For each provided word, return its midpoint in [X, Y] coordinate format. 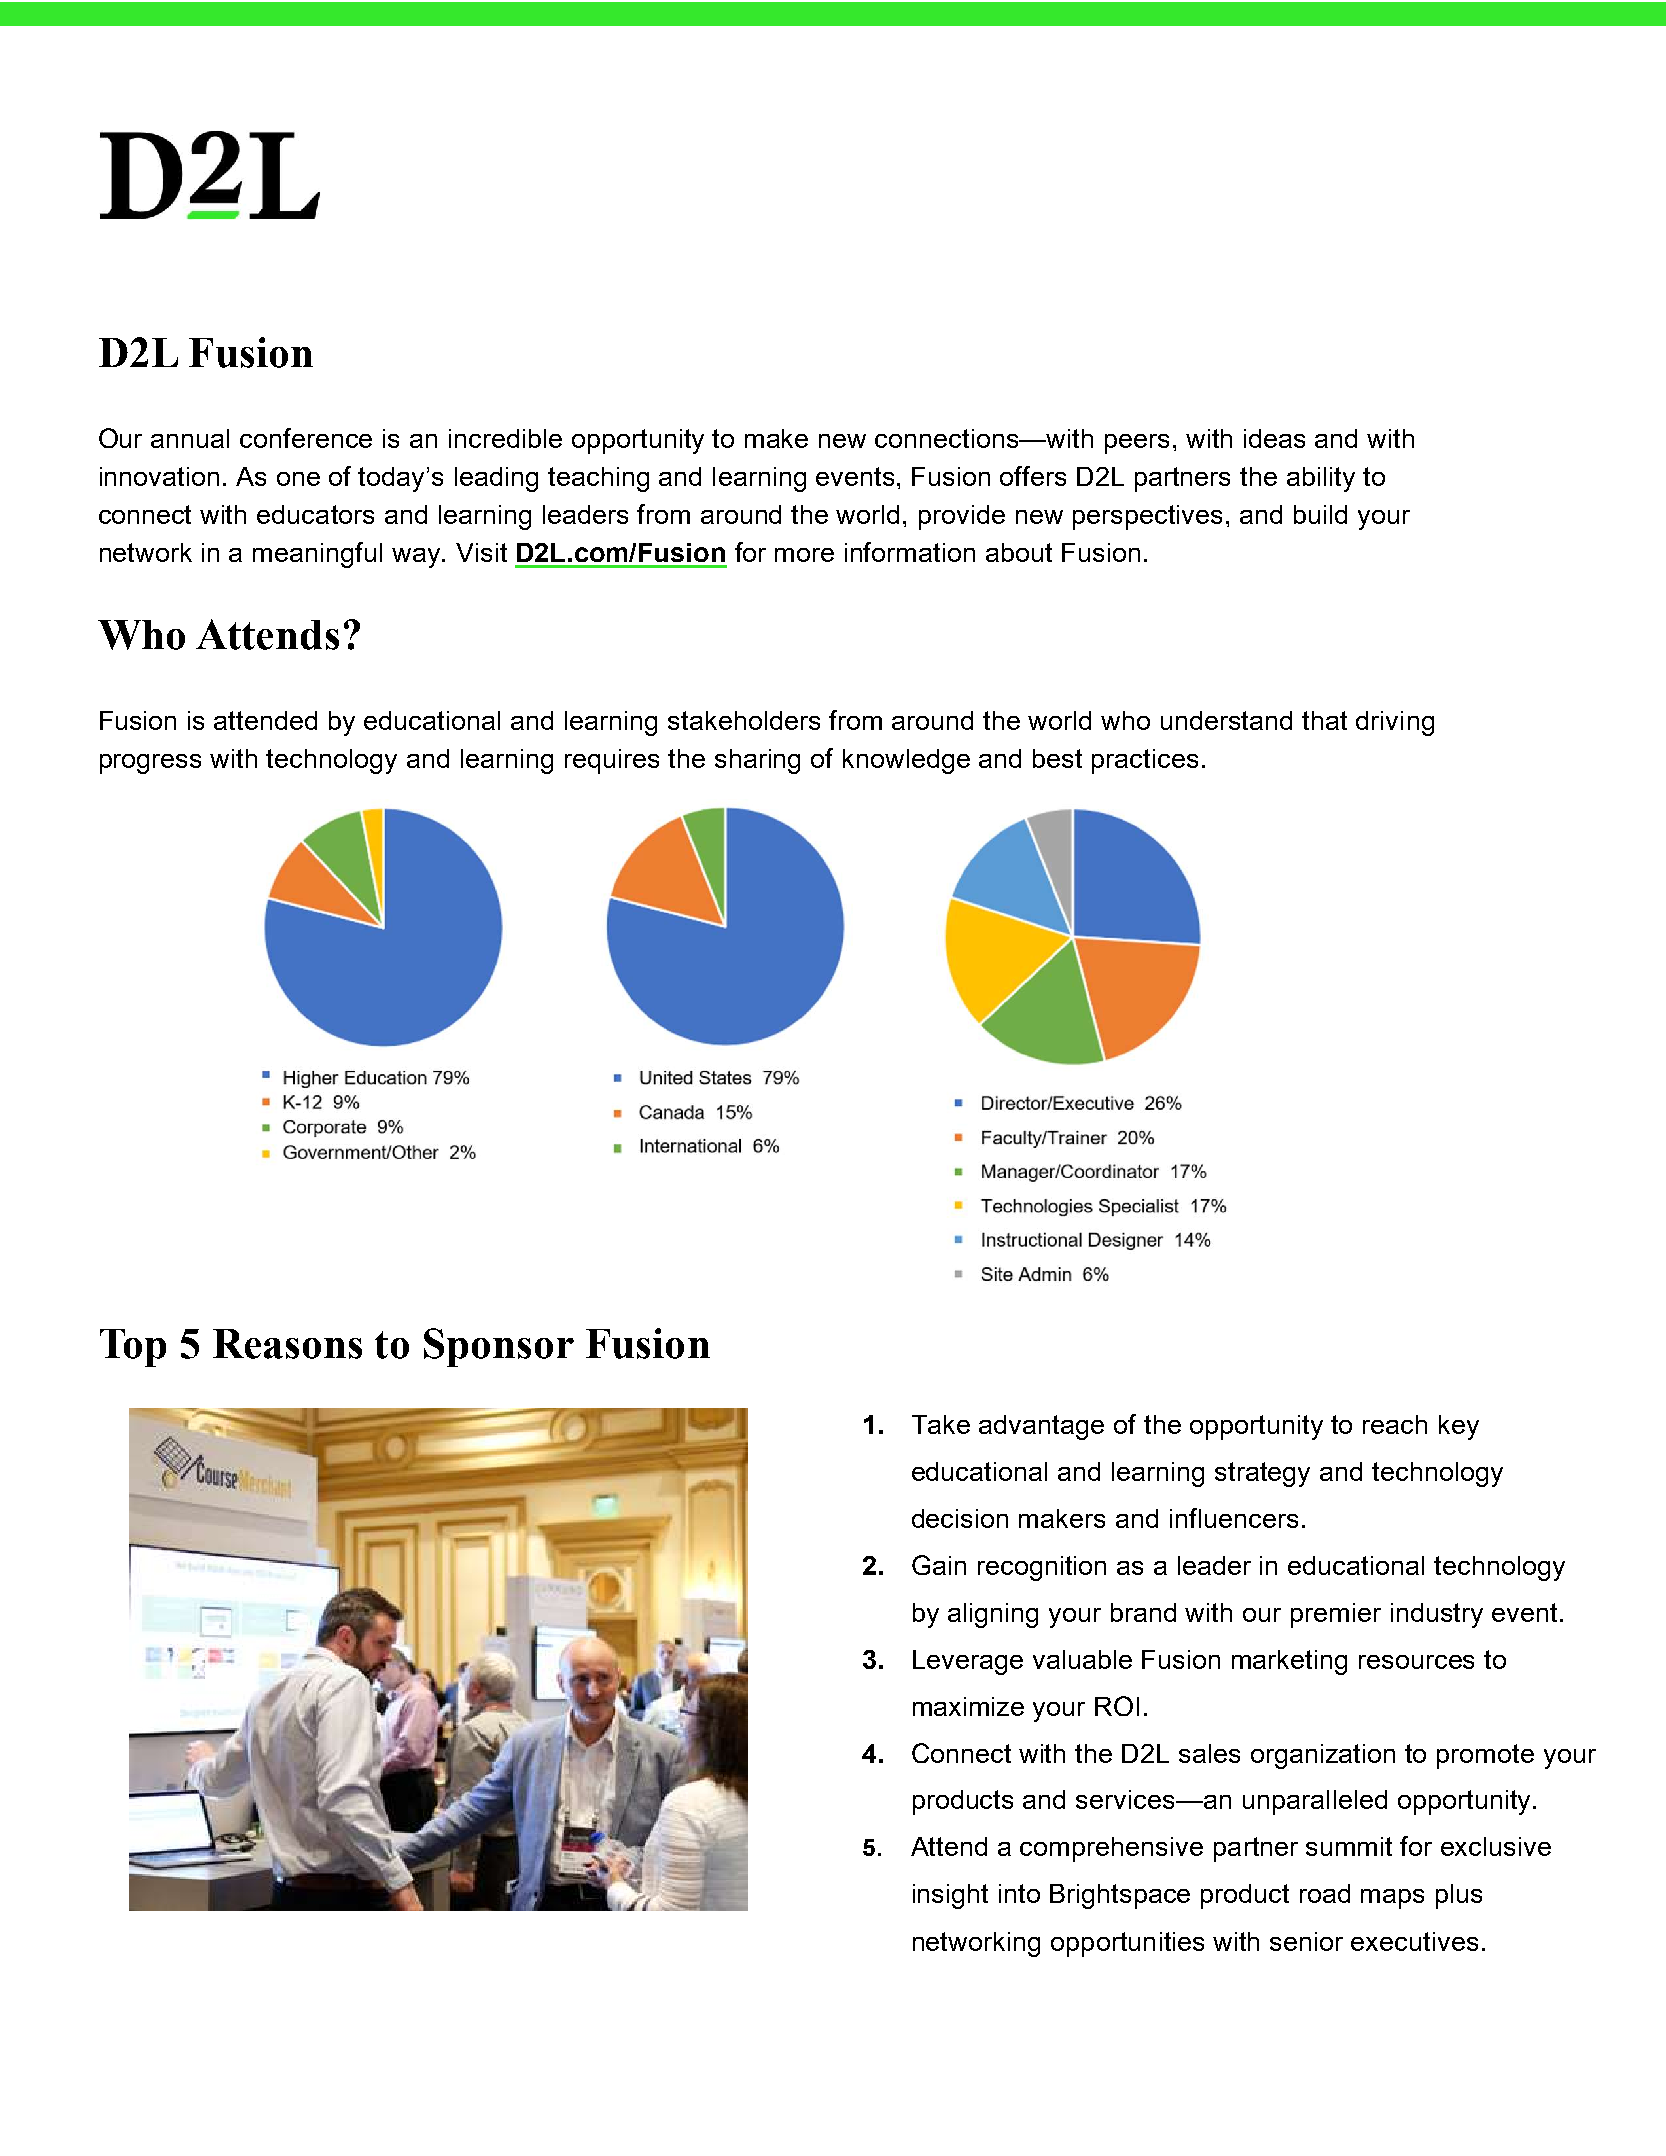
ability [1321, 479]
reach [1395, 1424]
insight [950, 1896]
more [804, 555]
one [298, 479]
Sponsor [499, 1347]
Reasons [287, 1344]
